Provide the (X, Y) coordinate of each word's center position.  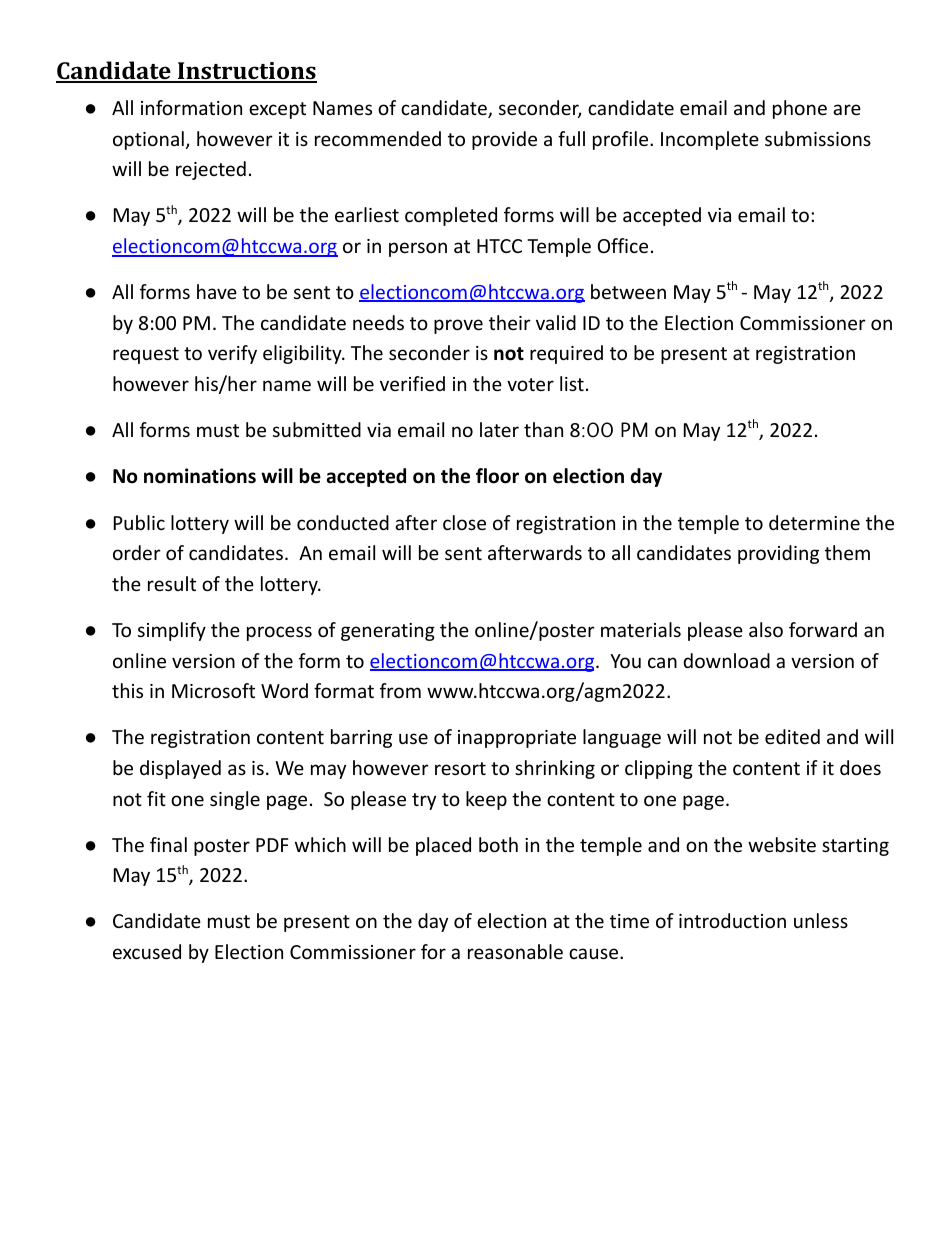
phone (800, 109)
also (766, 629)
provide (504, 140)
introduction (732, 920)
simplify (172, 631)
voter (530, 384)
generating (388, 632)
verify (232, 354)
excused (147, 951)
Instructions (246, 72)
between (628, 291)
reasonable (515, 951)
